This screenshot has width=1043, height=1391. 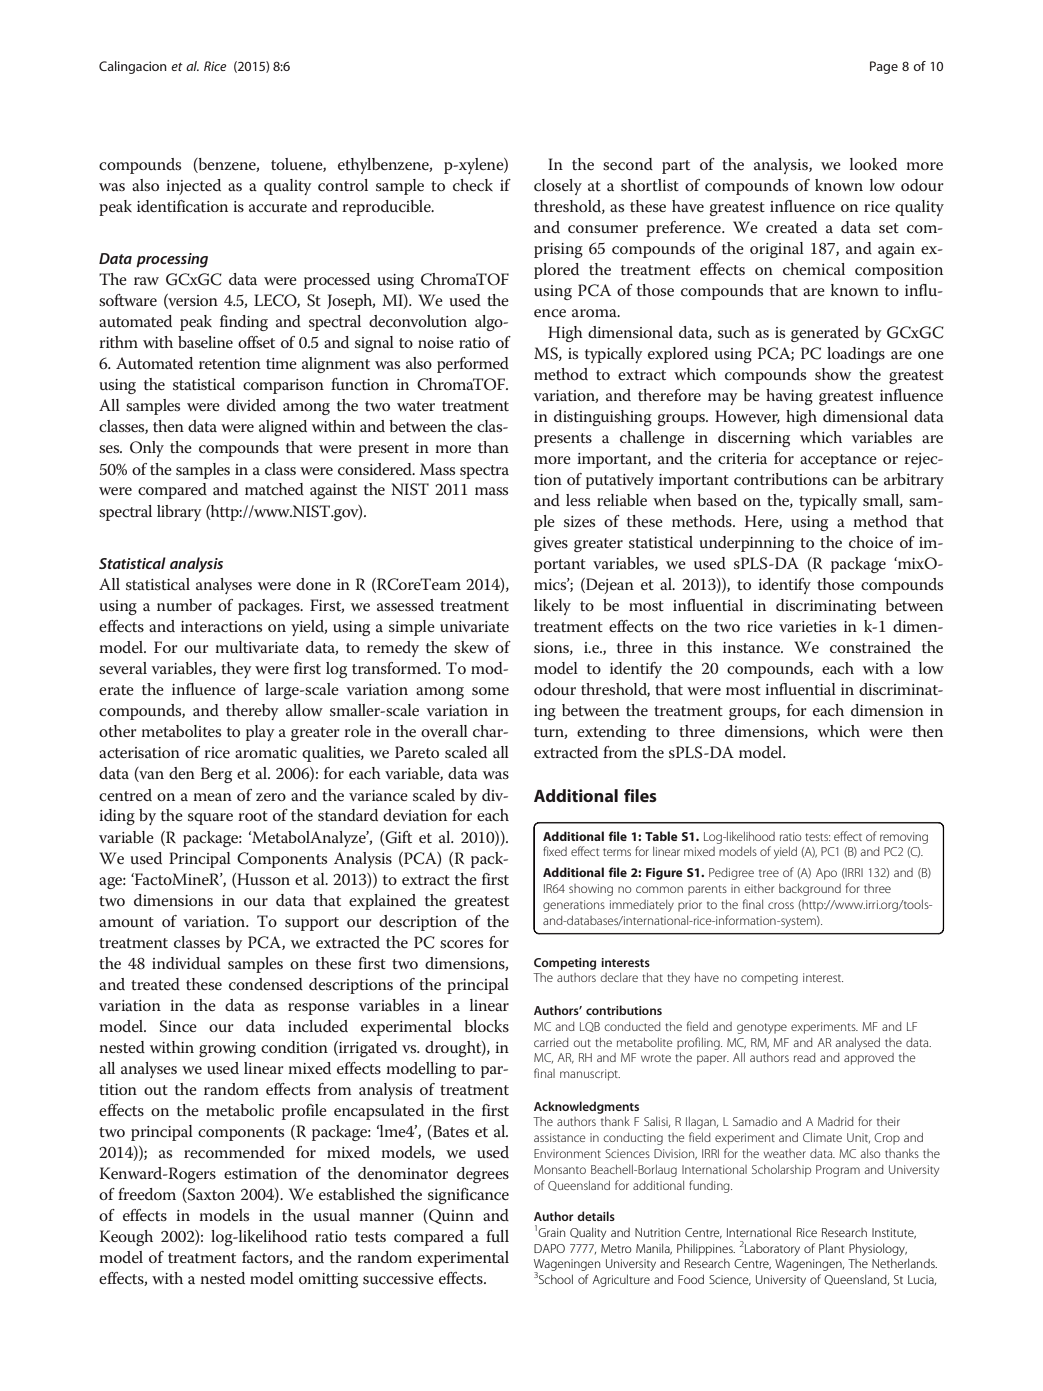 I want to click on injected, so click(x=193, y=187).
